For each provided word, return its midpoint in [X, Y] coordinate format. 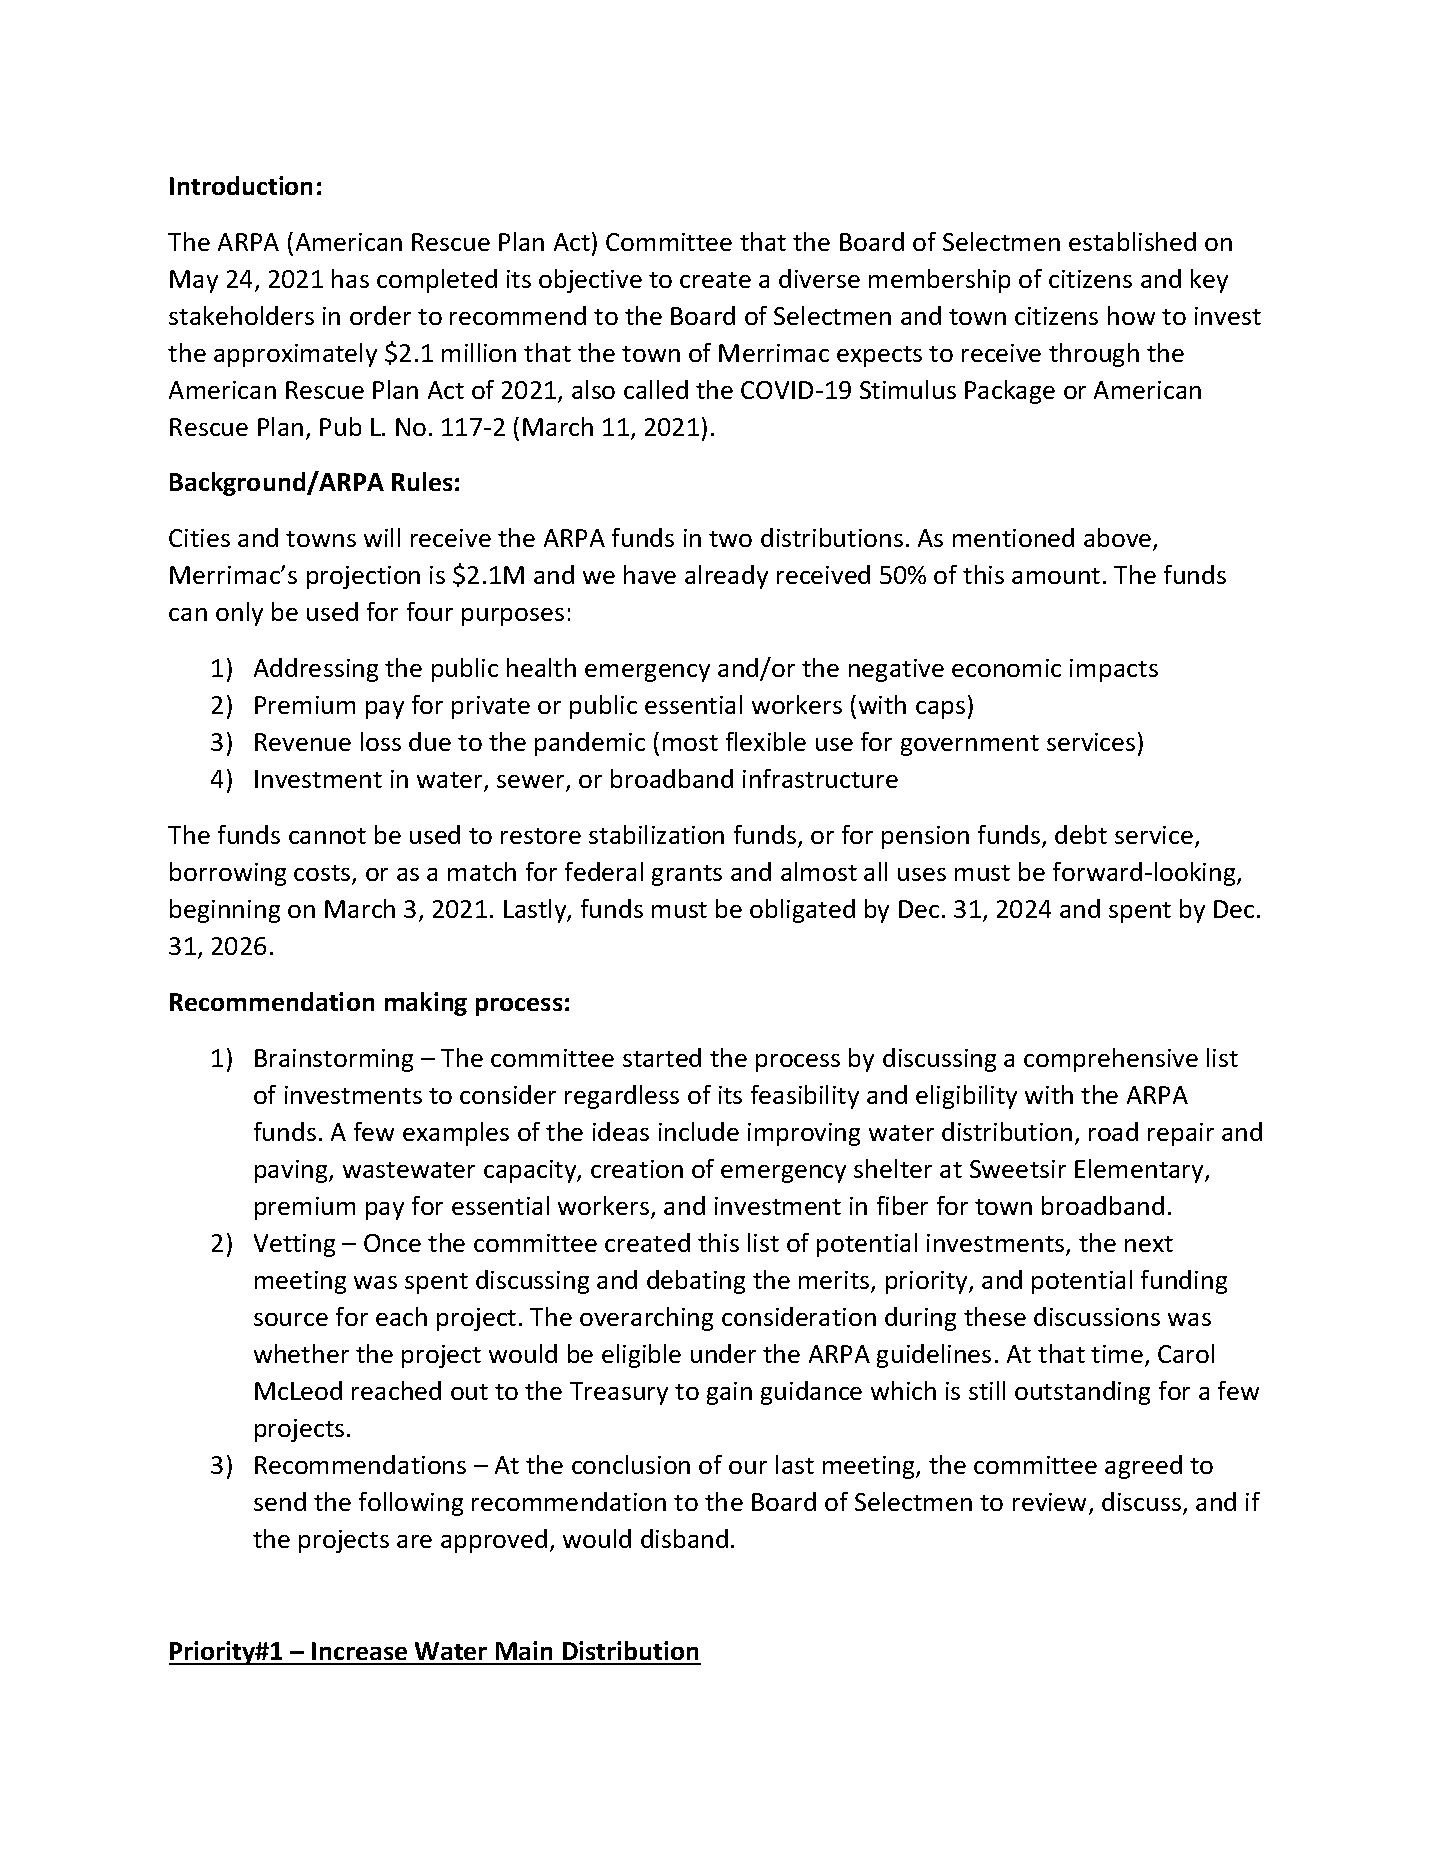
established [1132, 241]
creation [637, 1169]
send [280, 1501]
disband [684, 1538]
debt [1081, 834]
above [1119, 539]
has [350, 278]
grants [687, 875]
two [730, 539]
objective [590, 281]
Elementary [1140, 1171]
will [382, 537]
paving [292, 1171]
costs [323, 874]
